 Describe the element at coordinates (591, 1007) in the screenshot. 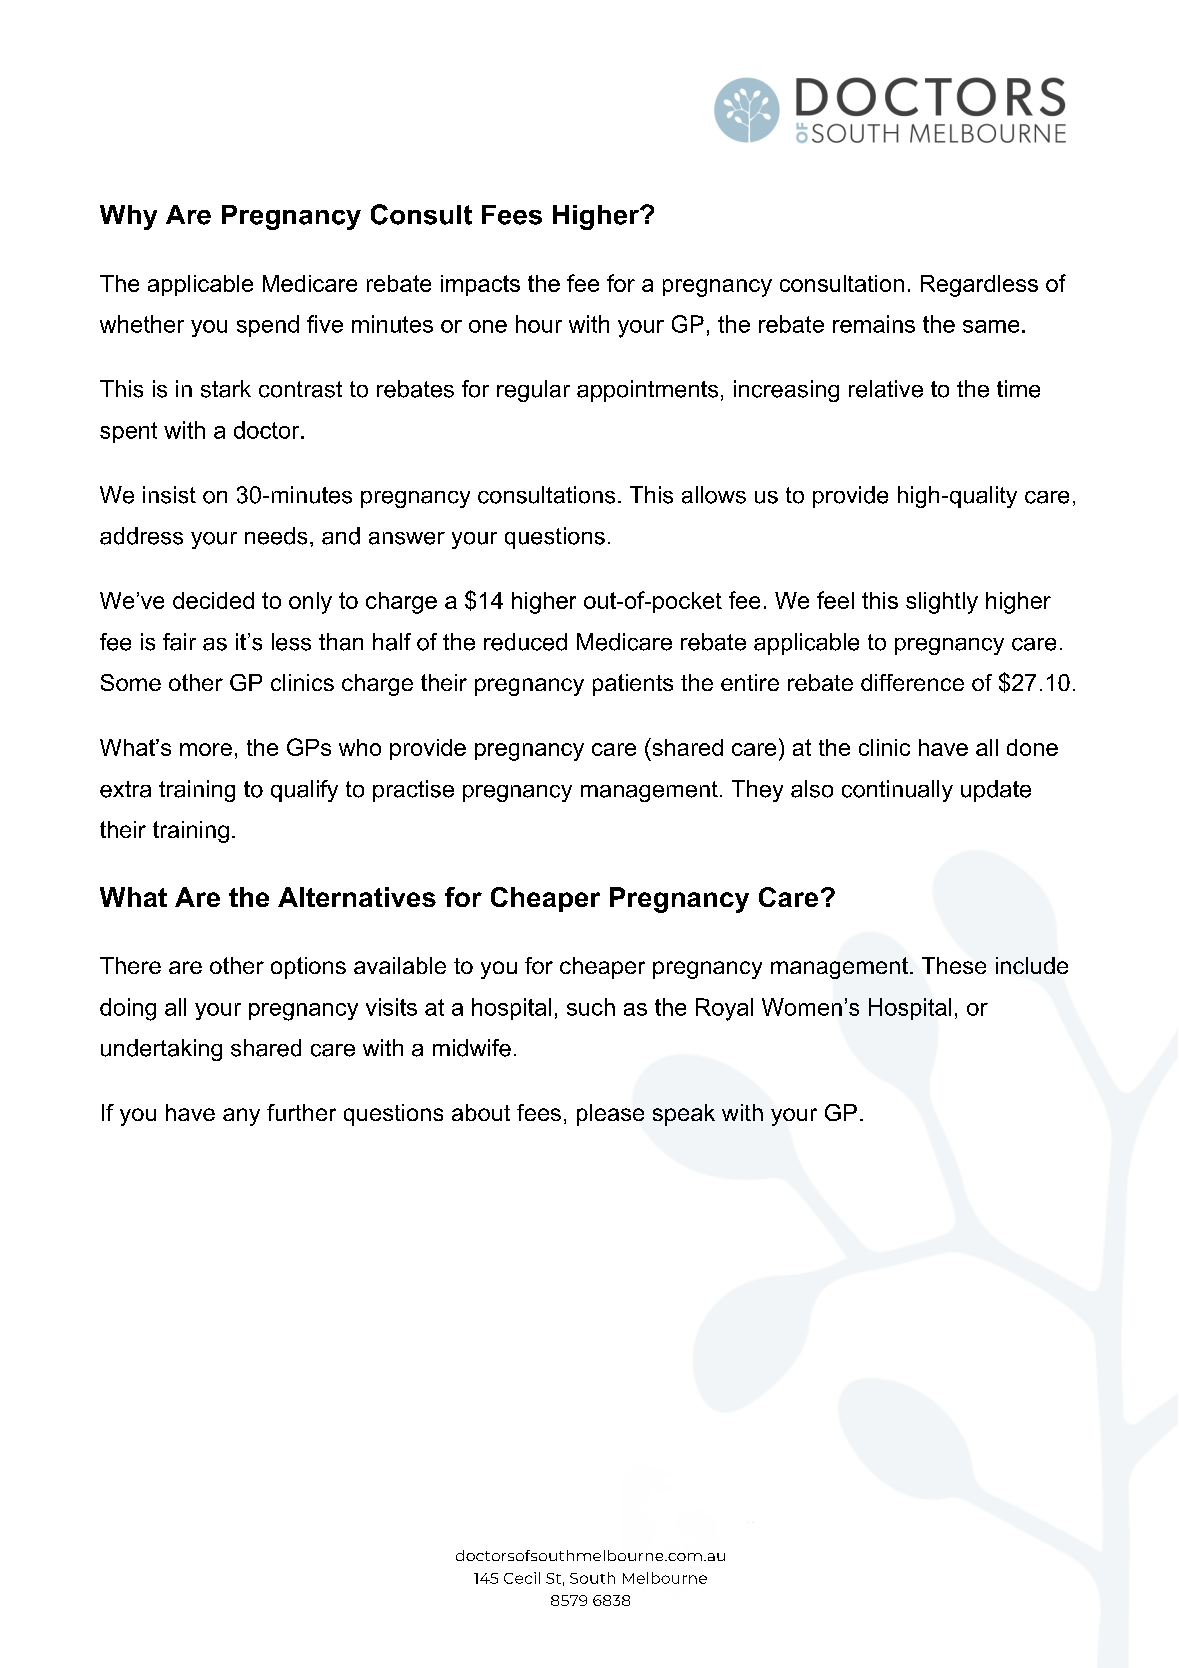

I see `such` at that location.
